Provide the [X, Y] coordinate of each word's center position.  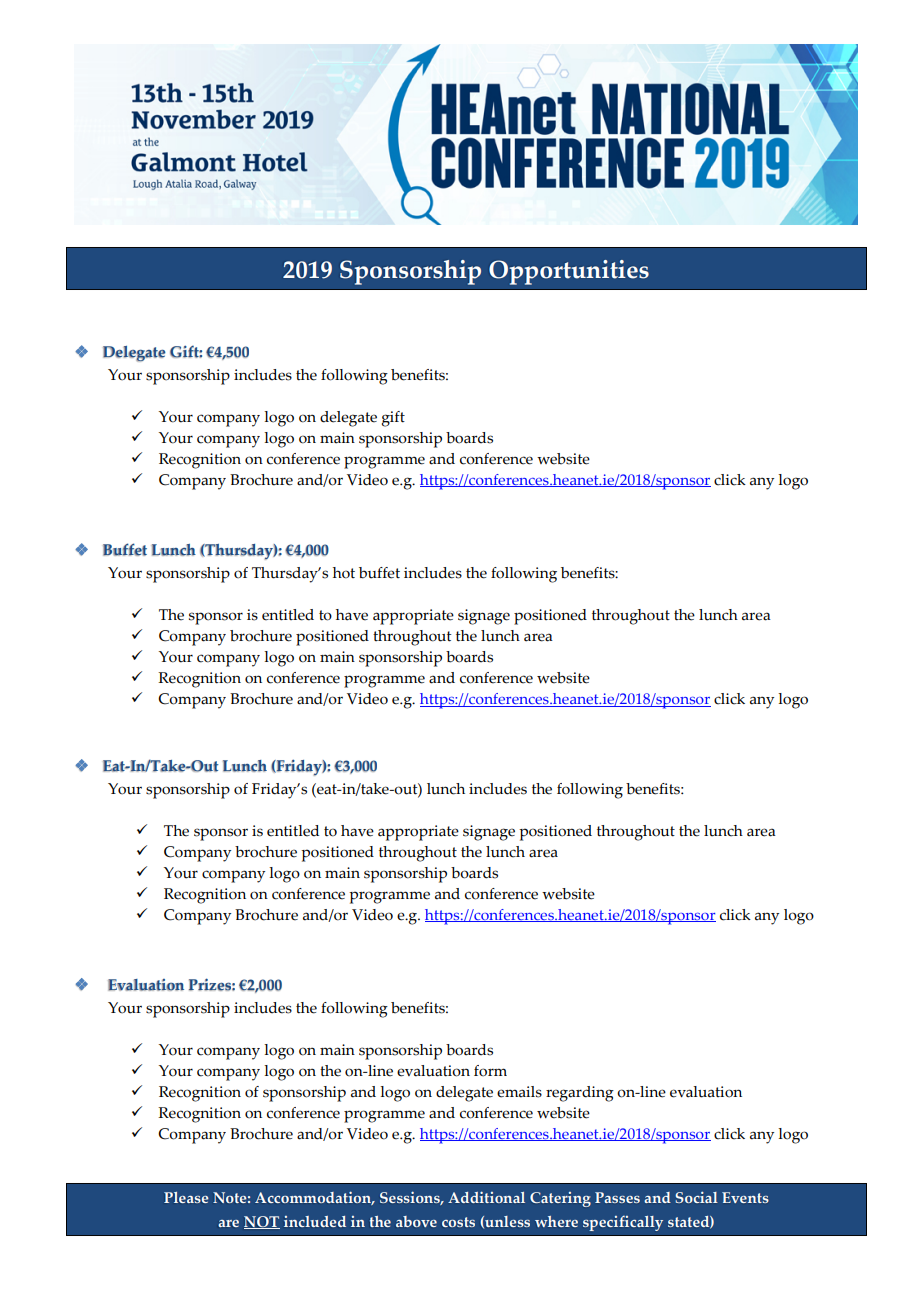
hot [344, 573]
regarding [580, 1094]
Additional [486, 1197]
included [315, 1221]
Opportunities [569, 272]
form [490, 1071]
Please [186, 1197]
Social [696, 1197]
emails [519, 1092]
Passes [617, 1197]
